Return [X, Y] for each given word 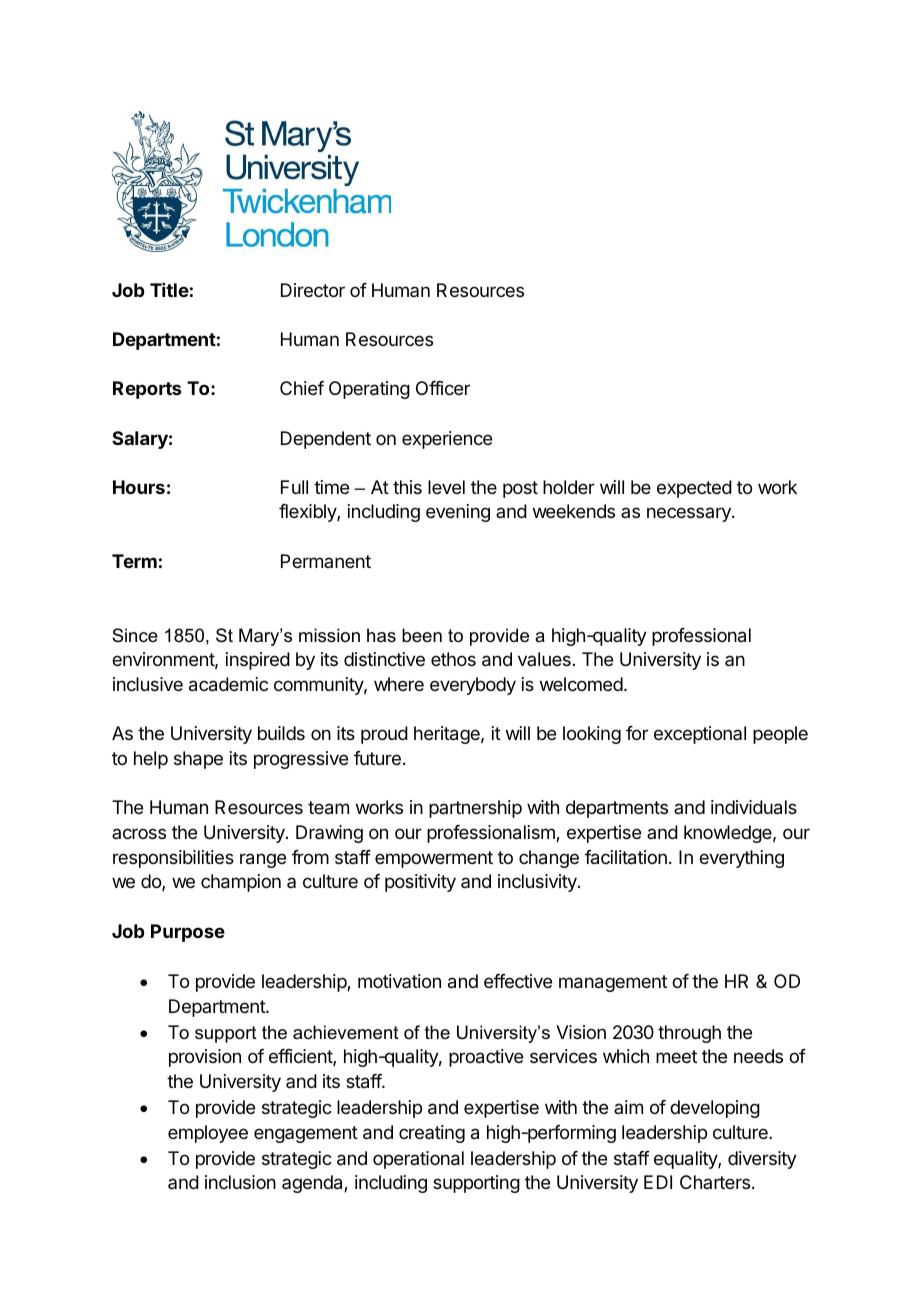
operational [418, 1160]
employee [208, 1134]
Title [169, 290]
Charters [715, 1182]
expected [694, 489]
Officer [443, 388]
